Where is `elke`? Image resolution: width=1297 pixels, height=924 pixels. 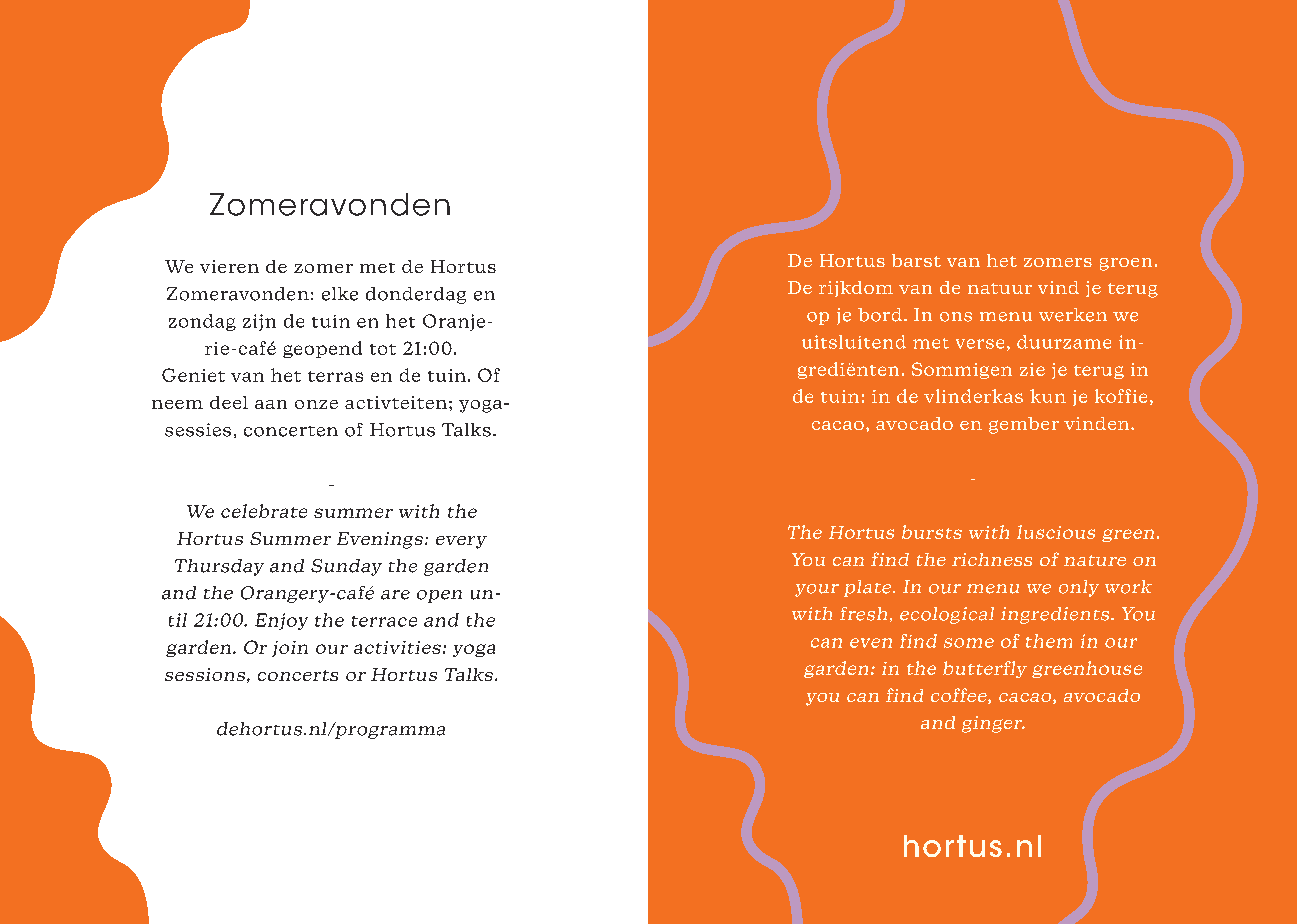 elke is located at coordinates (340, 294).
